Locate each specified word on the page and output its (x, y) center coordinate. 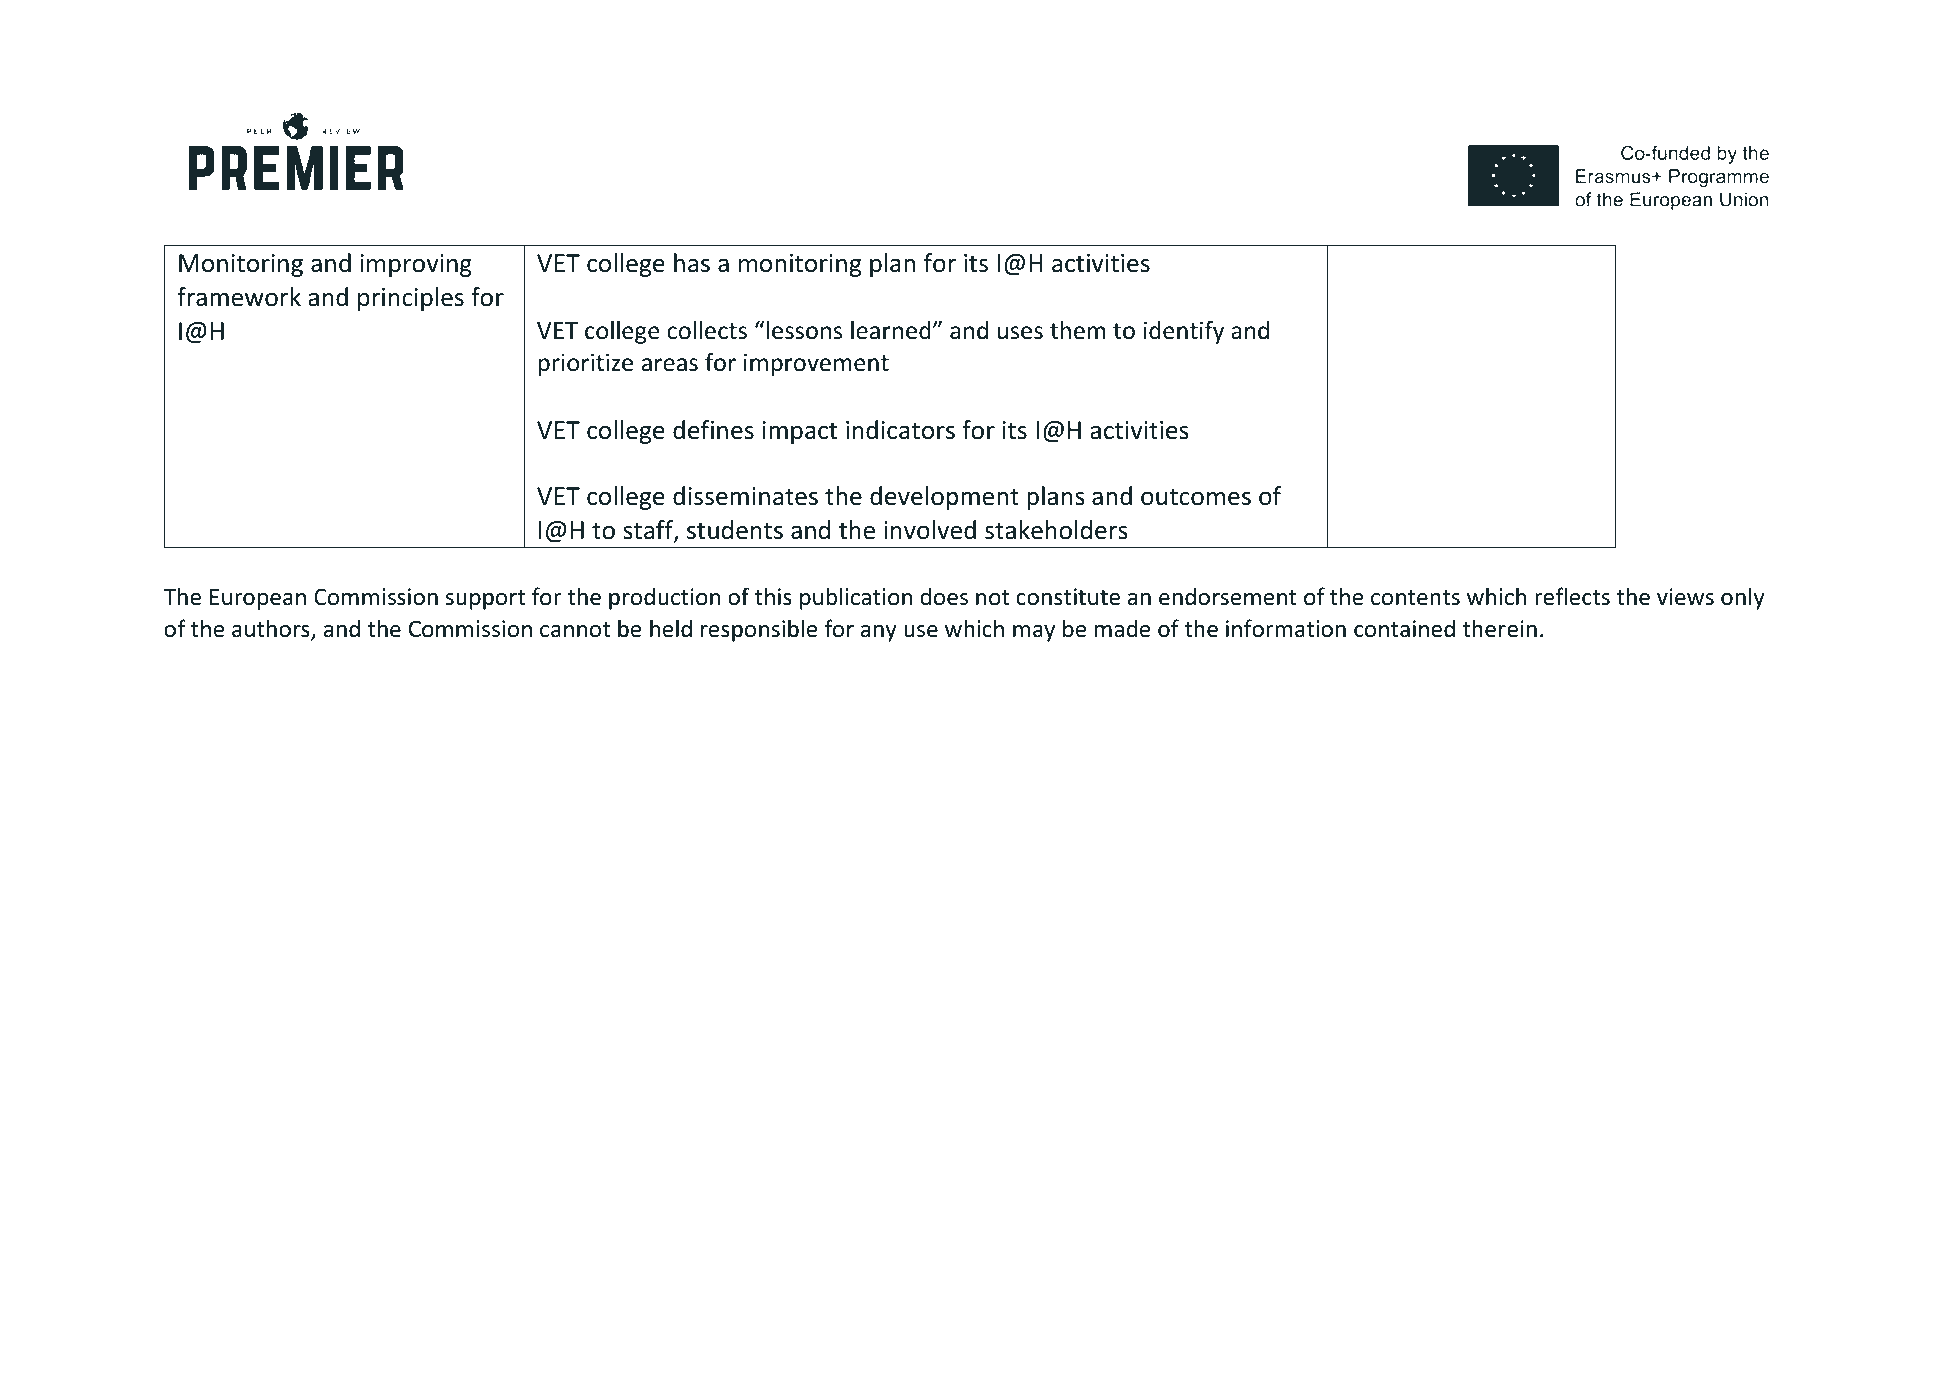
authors (272, 629)
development (944, 498)
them (1077, 330)
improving (416, 265)
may (1034, 633)
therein (1499, 628)
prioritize (585, 364)
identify (1184, 332)
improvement (816, 364)
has (692, 263)
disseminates (745, 496)
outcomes (1196, 497)
